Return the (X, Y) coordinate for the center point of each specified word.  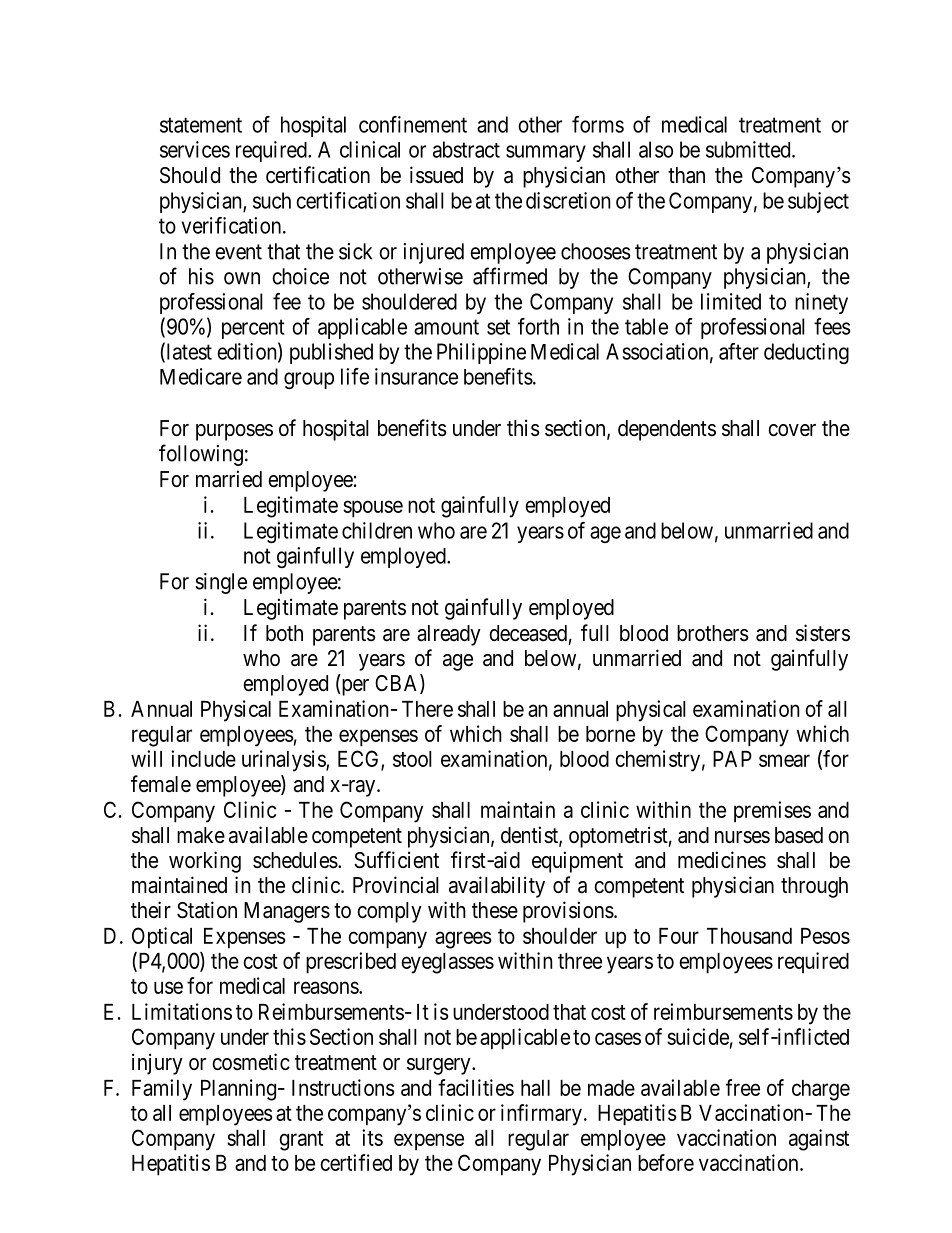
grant (301, 1141)
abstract (466, 149)
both (284, 633)
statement (201, 125)
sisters (823, 633)
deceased (528, 633)
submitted (749, 149)
